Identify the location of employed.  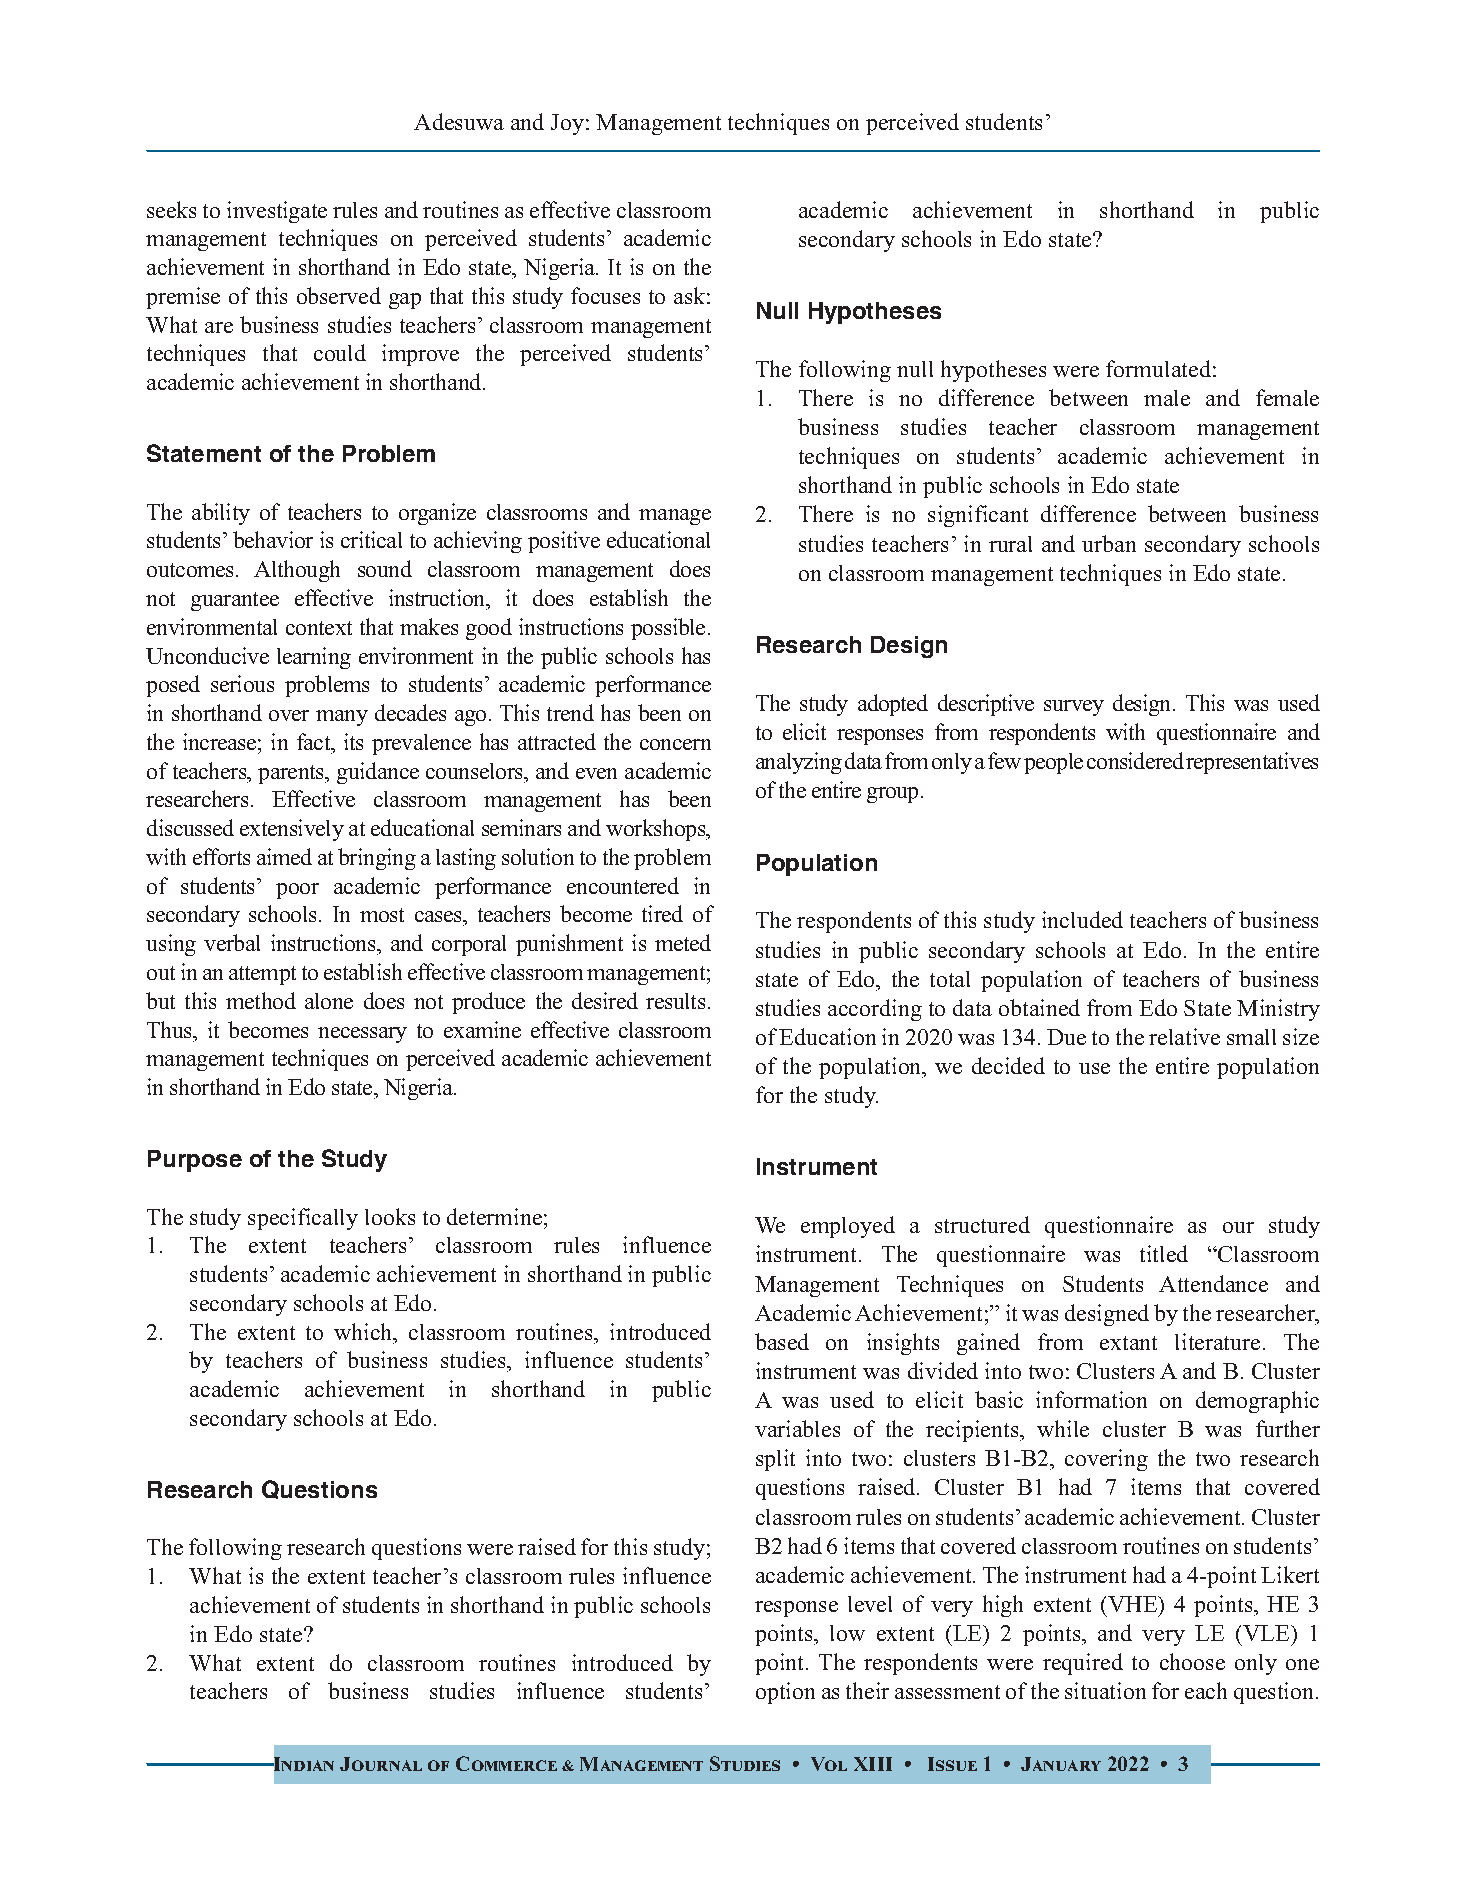
(848, 1227).
